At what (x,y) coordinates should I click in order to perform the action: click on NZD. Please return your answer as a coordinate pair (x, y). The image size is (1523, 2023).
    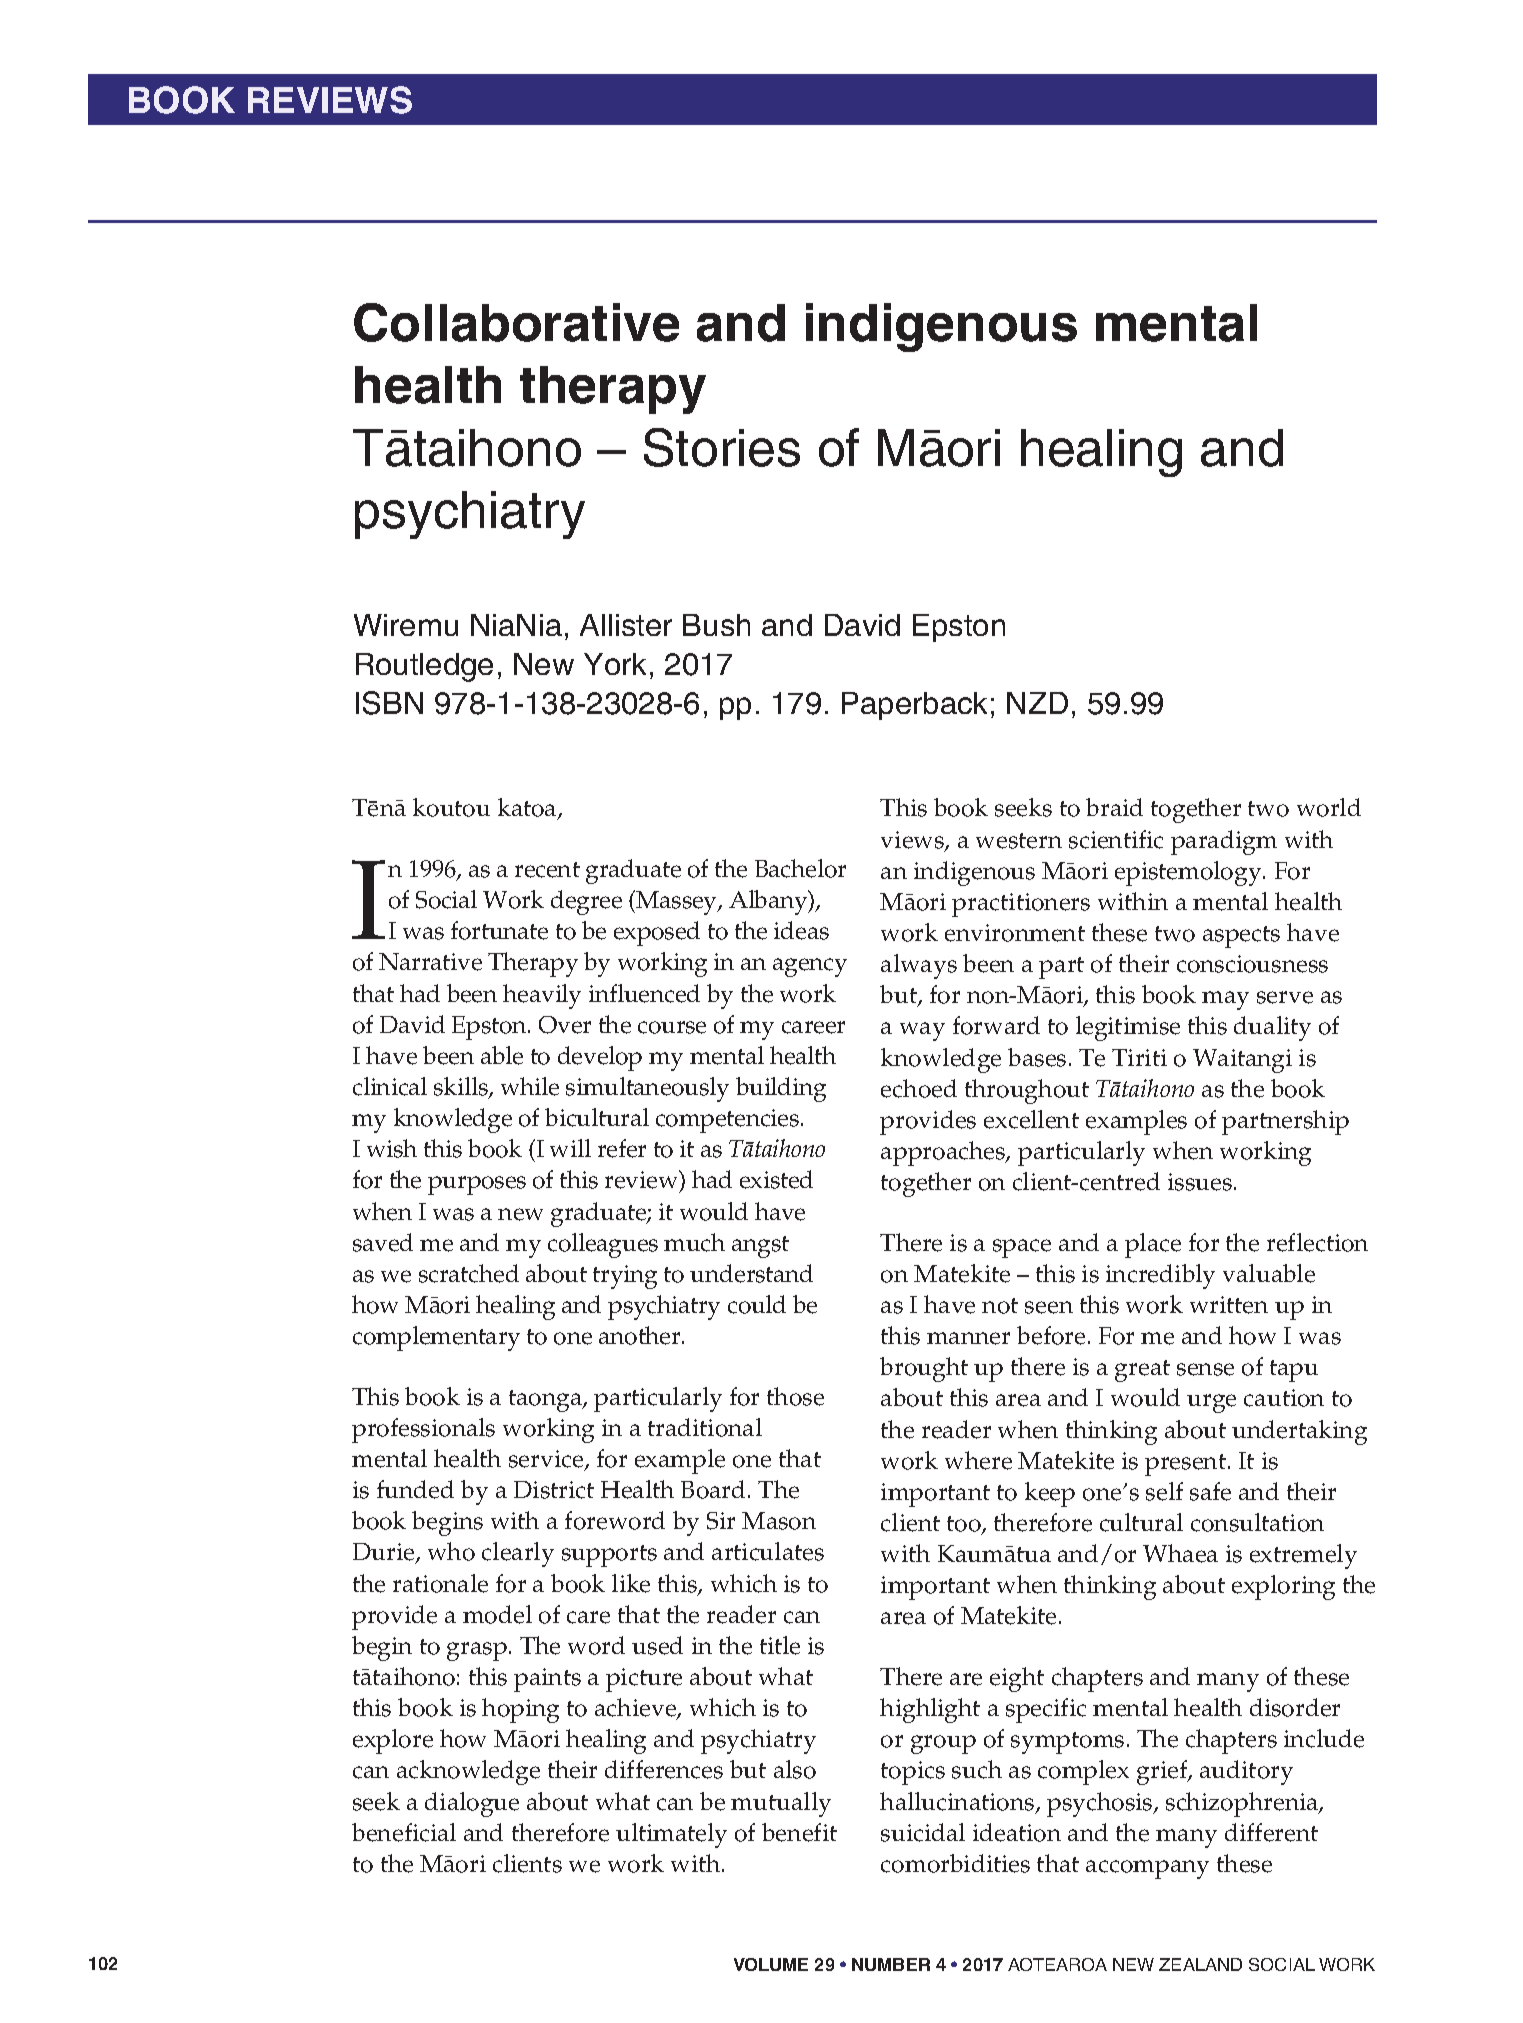
    Looking at the image, I should click on (1037, 703).
